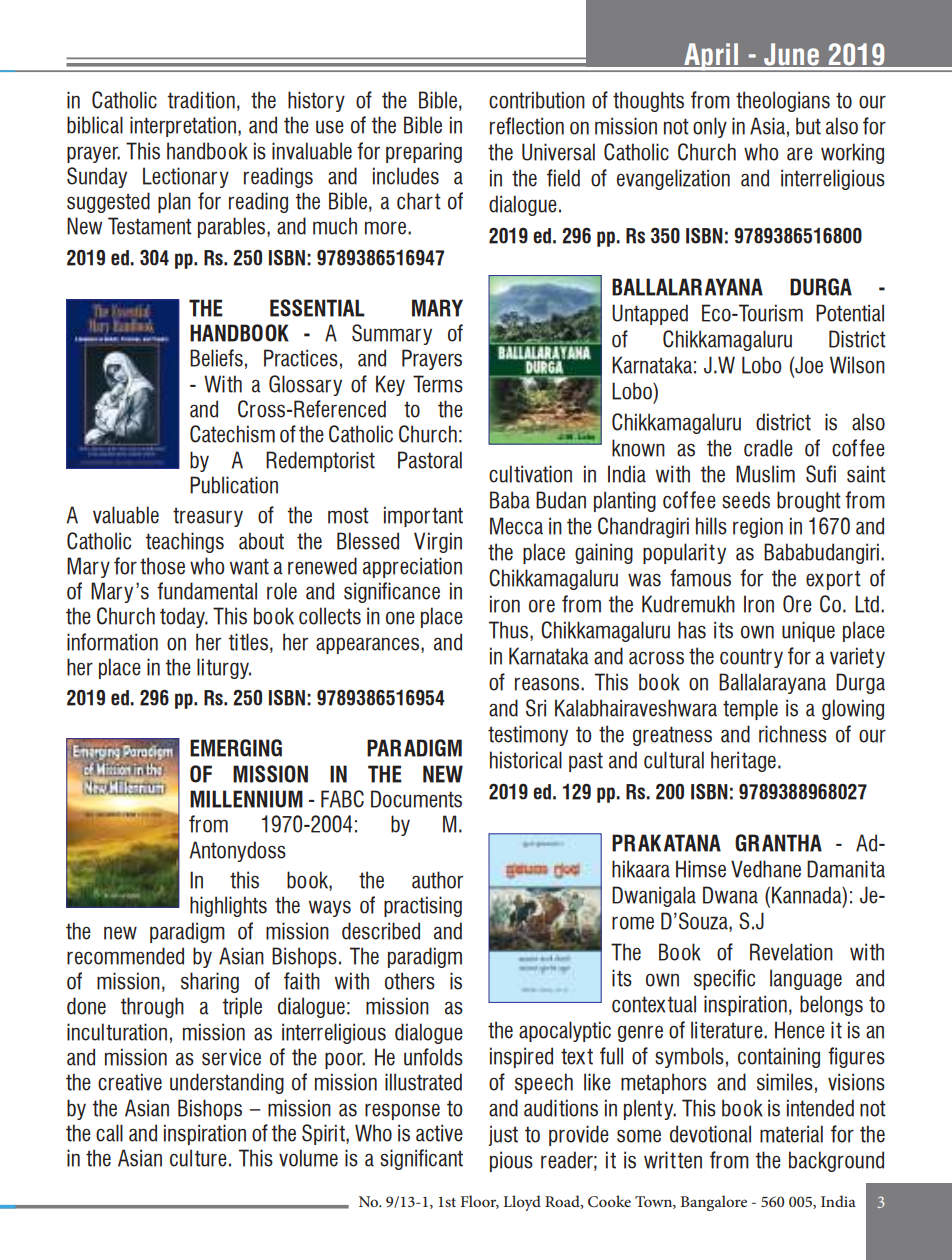  What do you see at coordinates (800, 154) in the document?
I see `are` at bounding box center [800, 154].
